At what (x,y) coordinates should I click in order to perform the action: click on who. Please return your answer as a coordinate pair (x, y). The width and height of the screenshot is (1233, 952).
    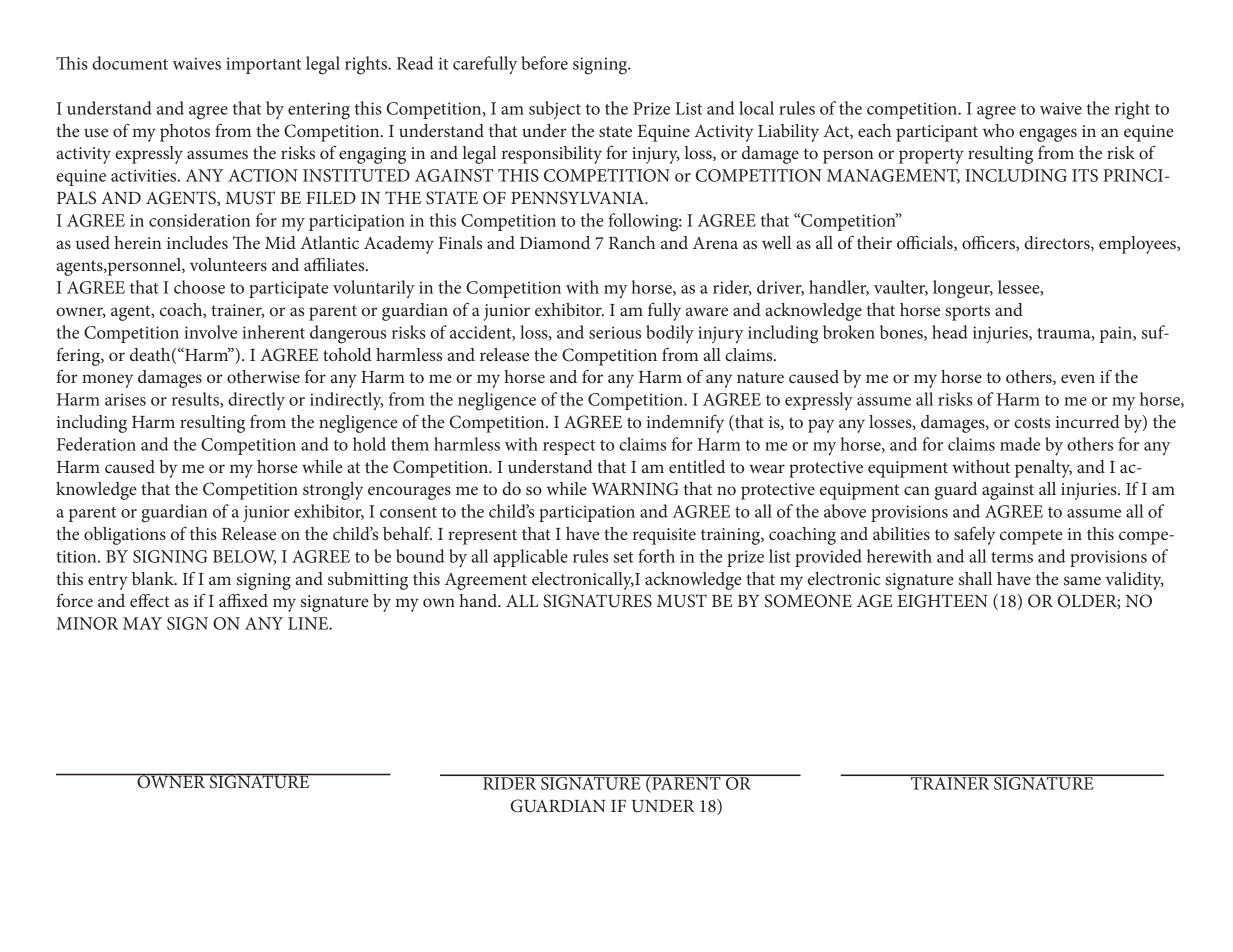
    Looking at the image, I should click on (998, 130).
